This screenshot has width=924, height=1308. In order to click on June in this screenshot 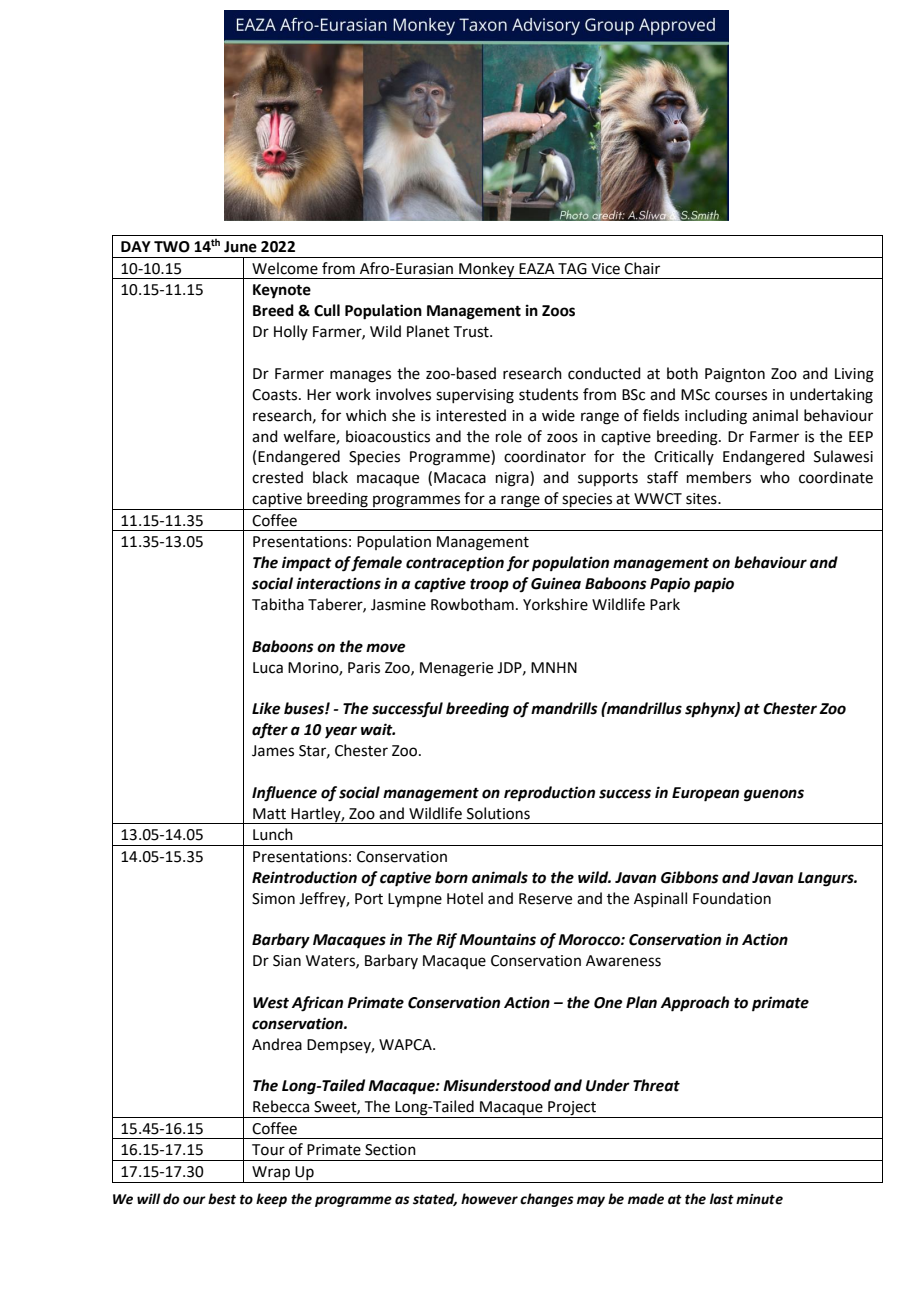, I will do `click(240, 247)`.
